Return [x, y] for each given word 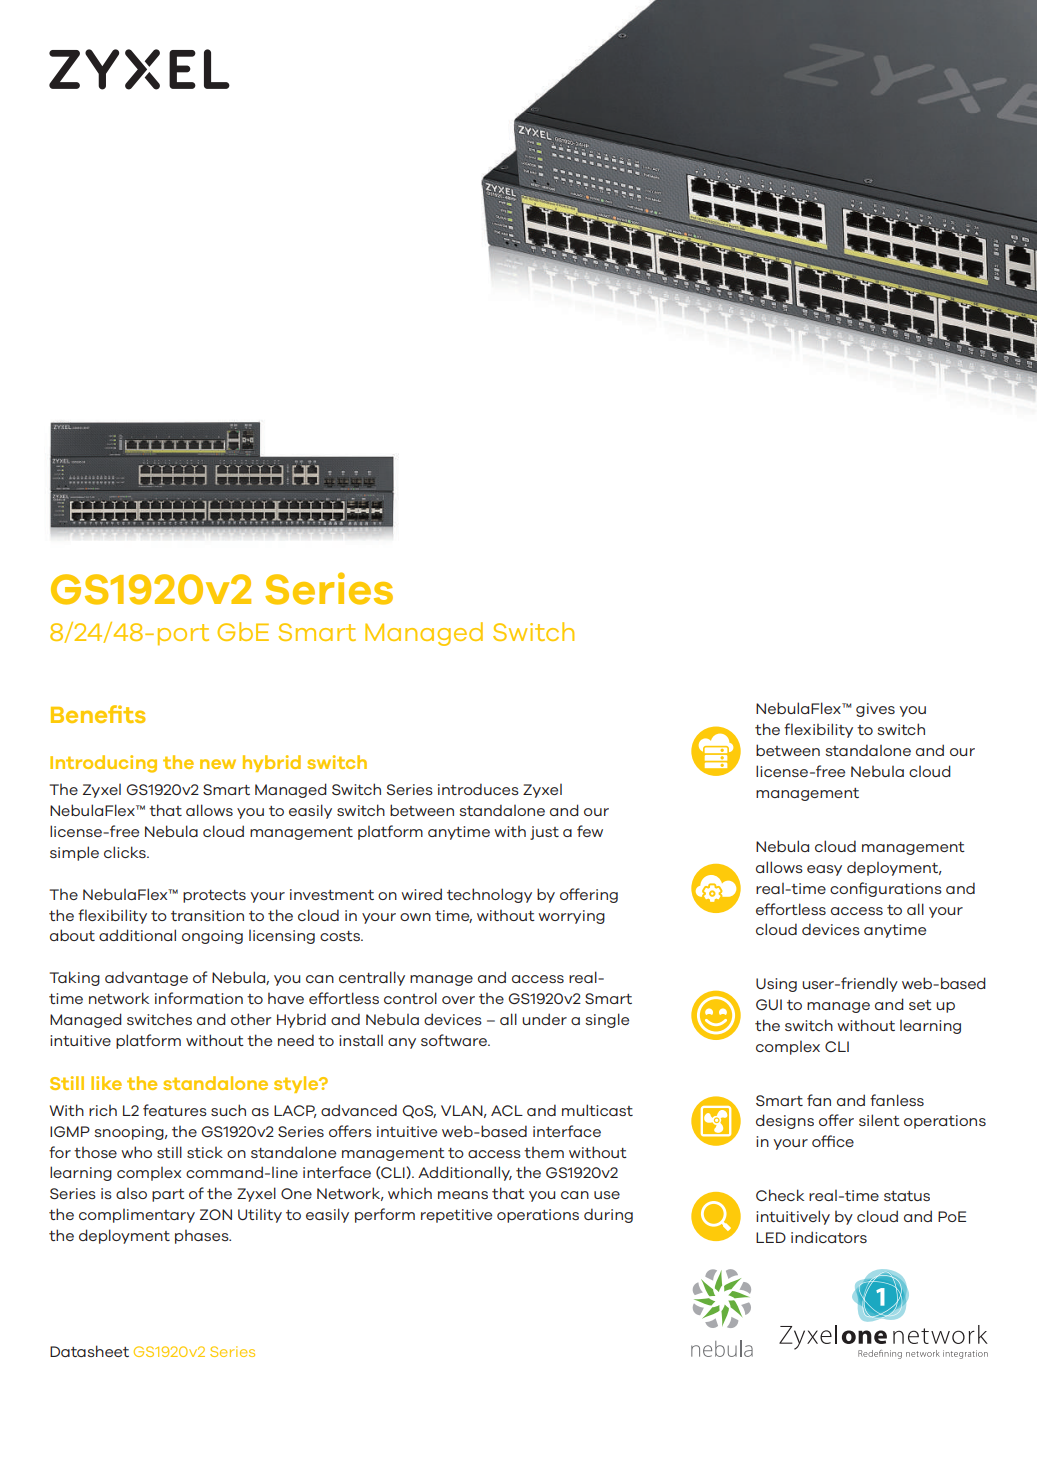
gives [875, 710]
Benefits [98, 714]
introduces [478, 789]
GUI [769, 1004]
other [251, 1019]
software [455, 1040]
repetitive [456, 1216]
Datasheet [89, 1351]
